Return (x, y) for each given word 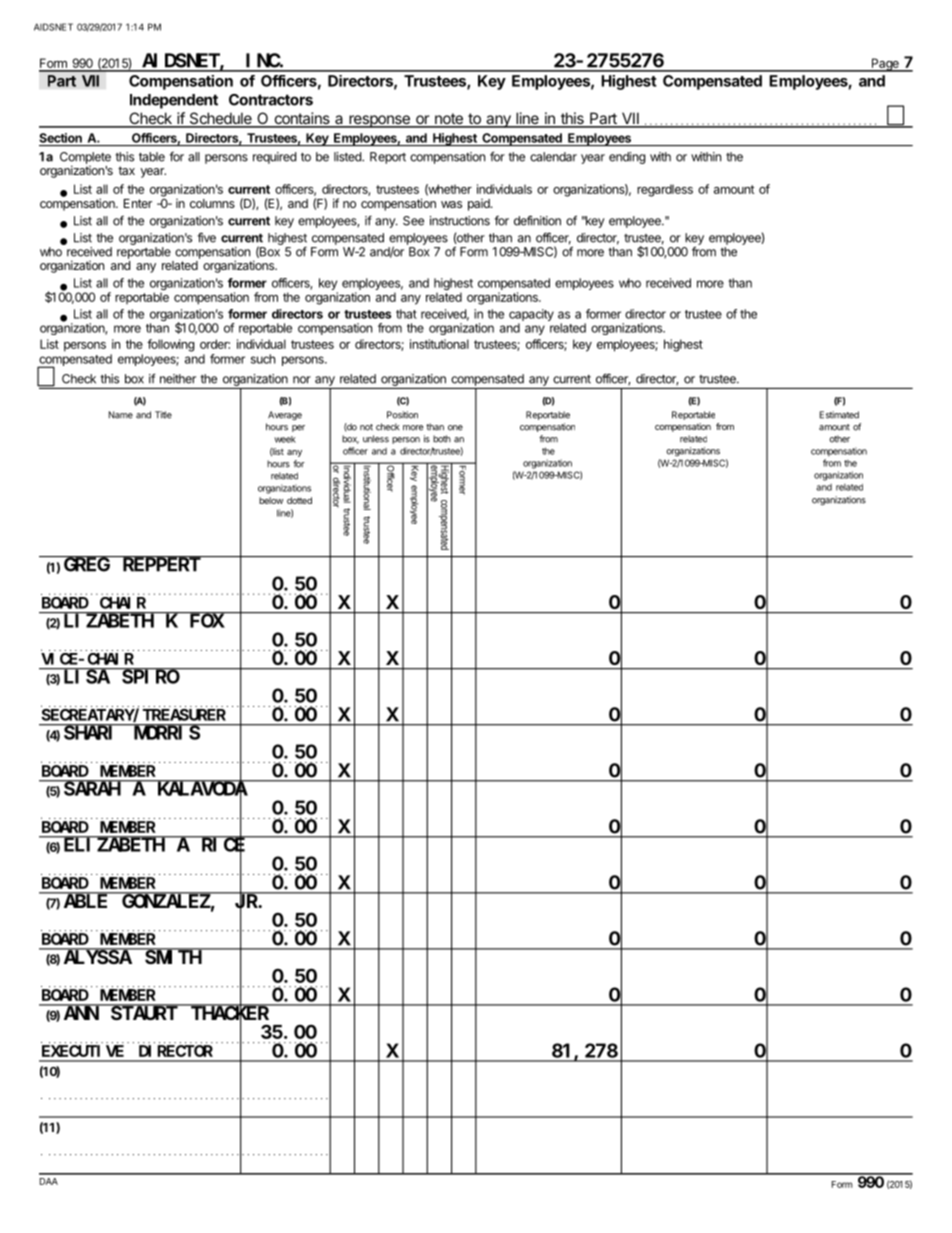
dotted (299, 500)
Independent (174, 101)
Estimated (839, 415)
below (271, 500)
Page (885, 65)
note (448, 120)
